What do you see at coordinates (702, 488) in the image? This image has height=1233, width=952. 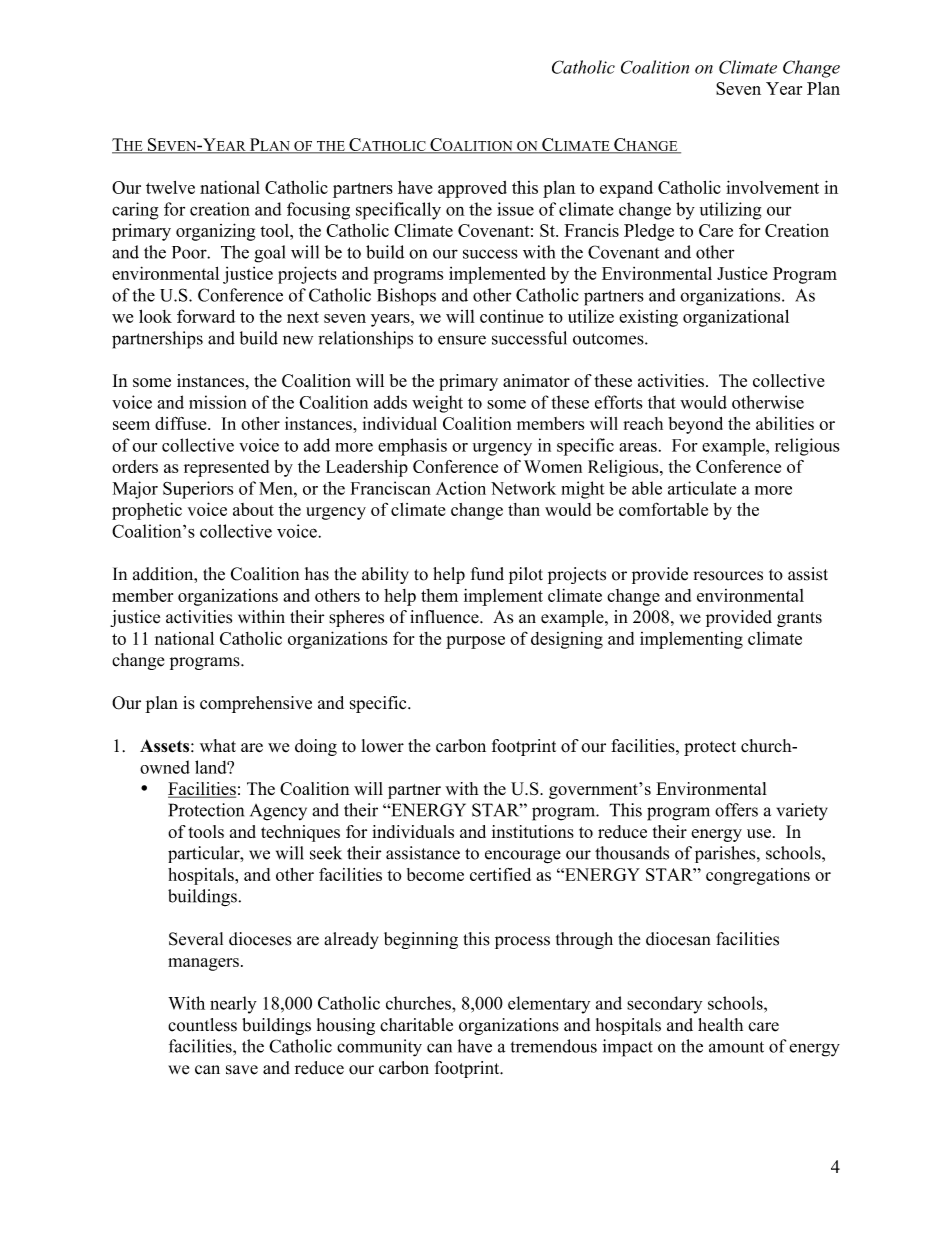 I see `articulate` at bounding box center [702, 488].
